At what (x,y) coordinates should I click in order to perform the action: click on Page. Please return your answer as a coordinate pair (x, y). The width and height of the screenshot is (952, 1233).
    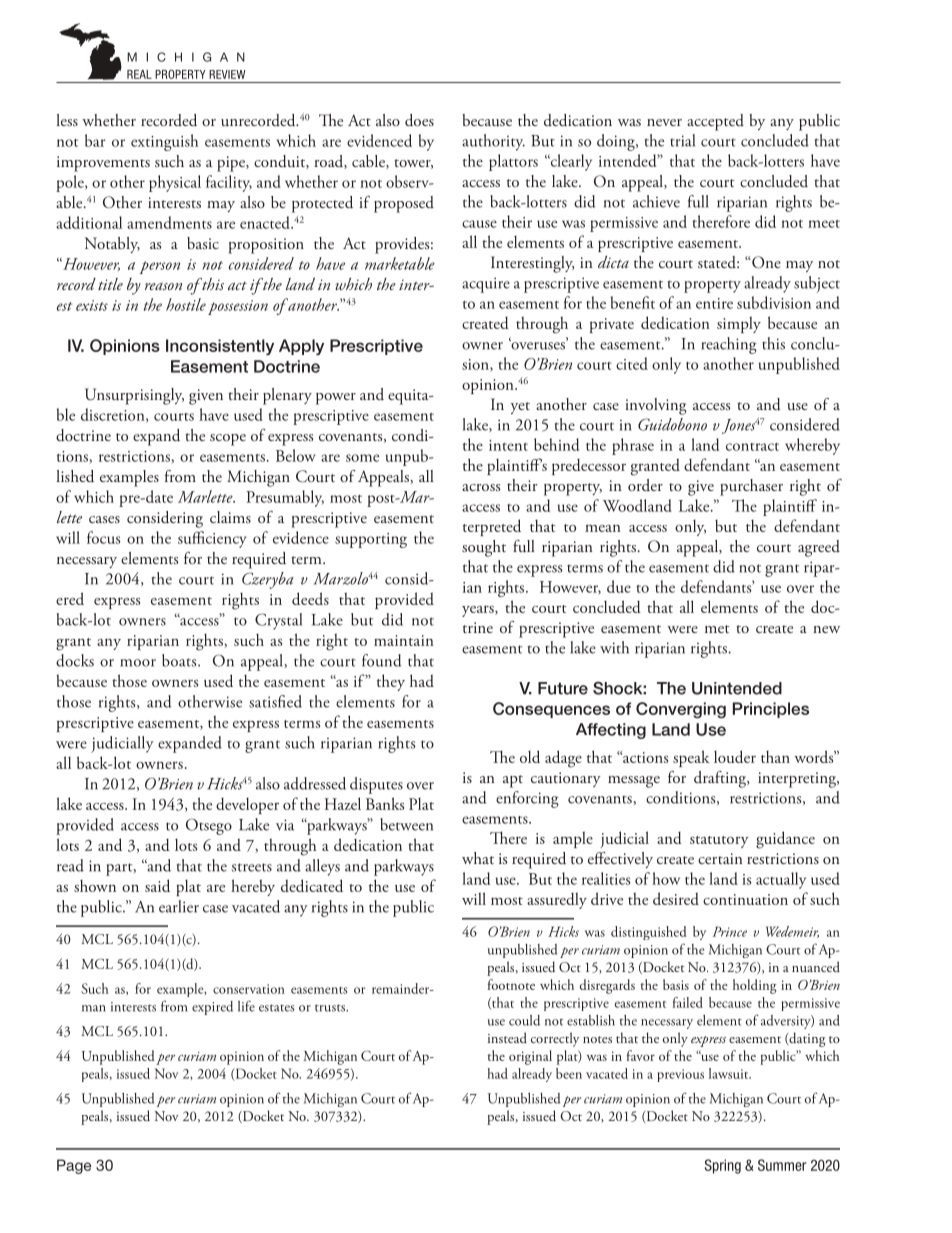
    Looking at the image, I should click on (74, 1166).
